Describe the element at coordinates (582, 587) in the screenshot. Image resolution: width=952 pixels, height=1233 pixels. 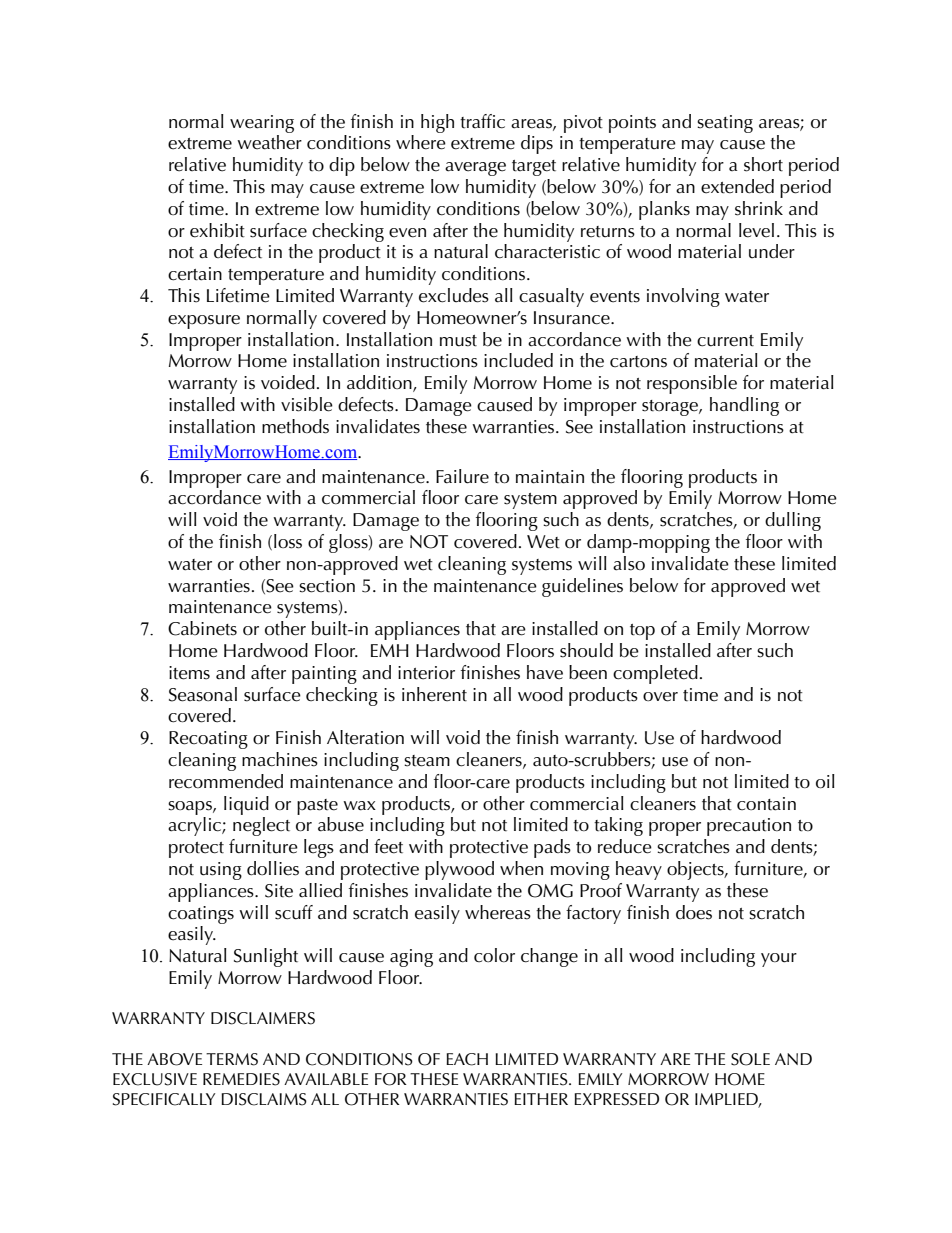
I see `guidelines` at that location.
